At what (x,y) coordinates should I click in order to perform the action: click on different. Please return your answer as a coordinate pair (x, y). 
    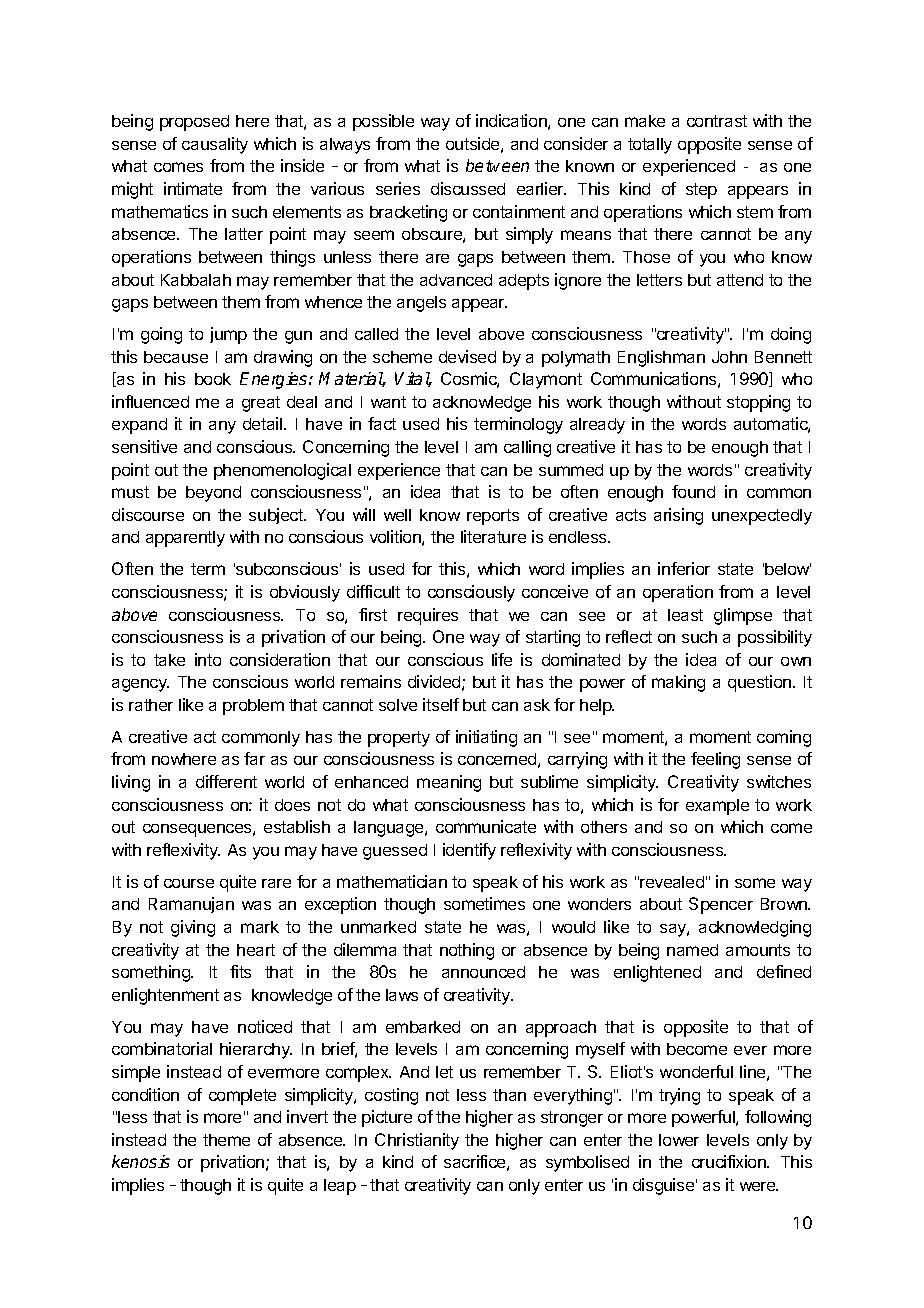
    Looking at the image, I should click on (226, 781).
